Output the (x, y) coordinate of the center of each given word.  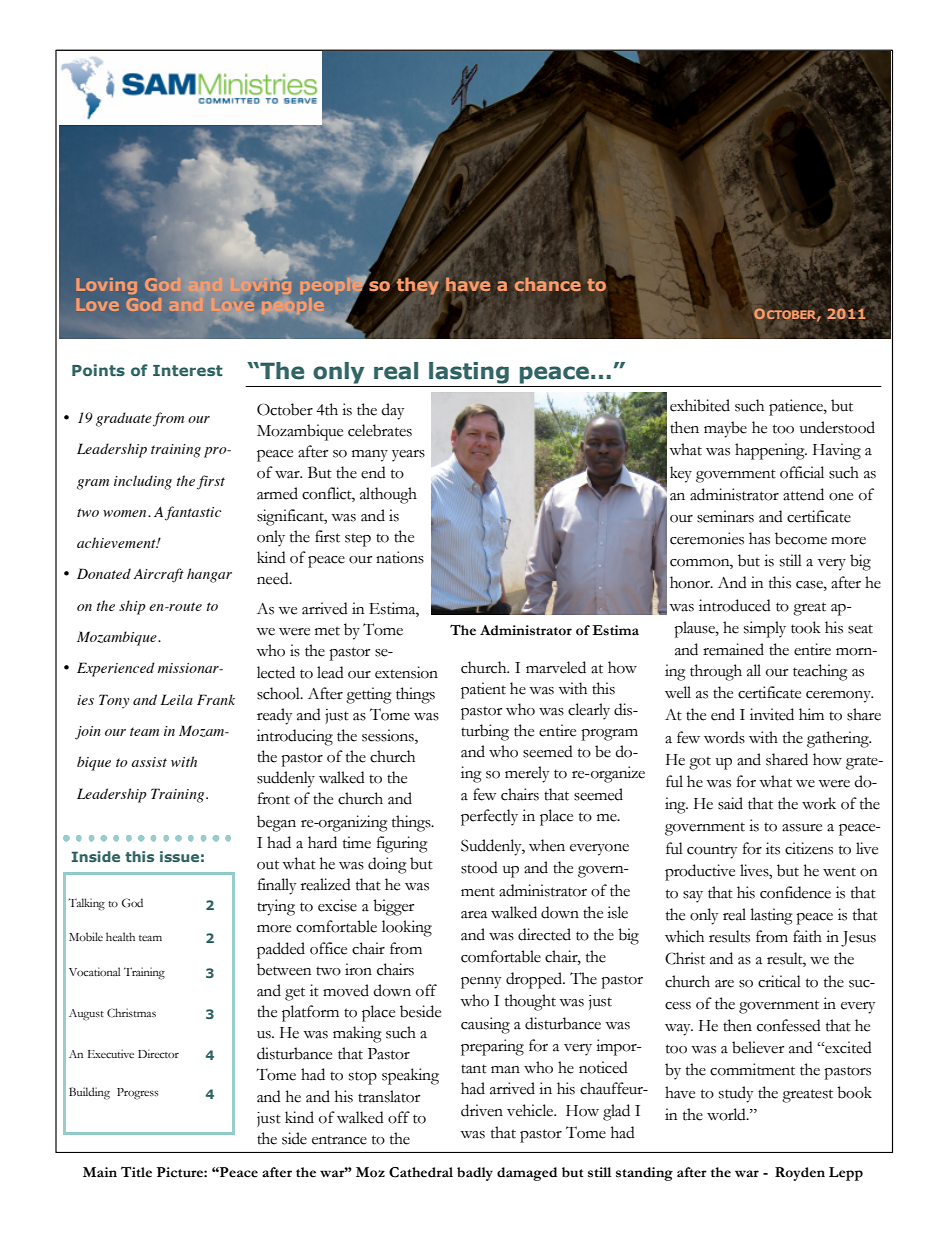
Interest (188, 370)
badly (475, 1174)
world (727, 1114)
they (418, 285)
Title (136, 1172)
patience (797, 407)
